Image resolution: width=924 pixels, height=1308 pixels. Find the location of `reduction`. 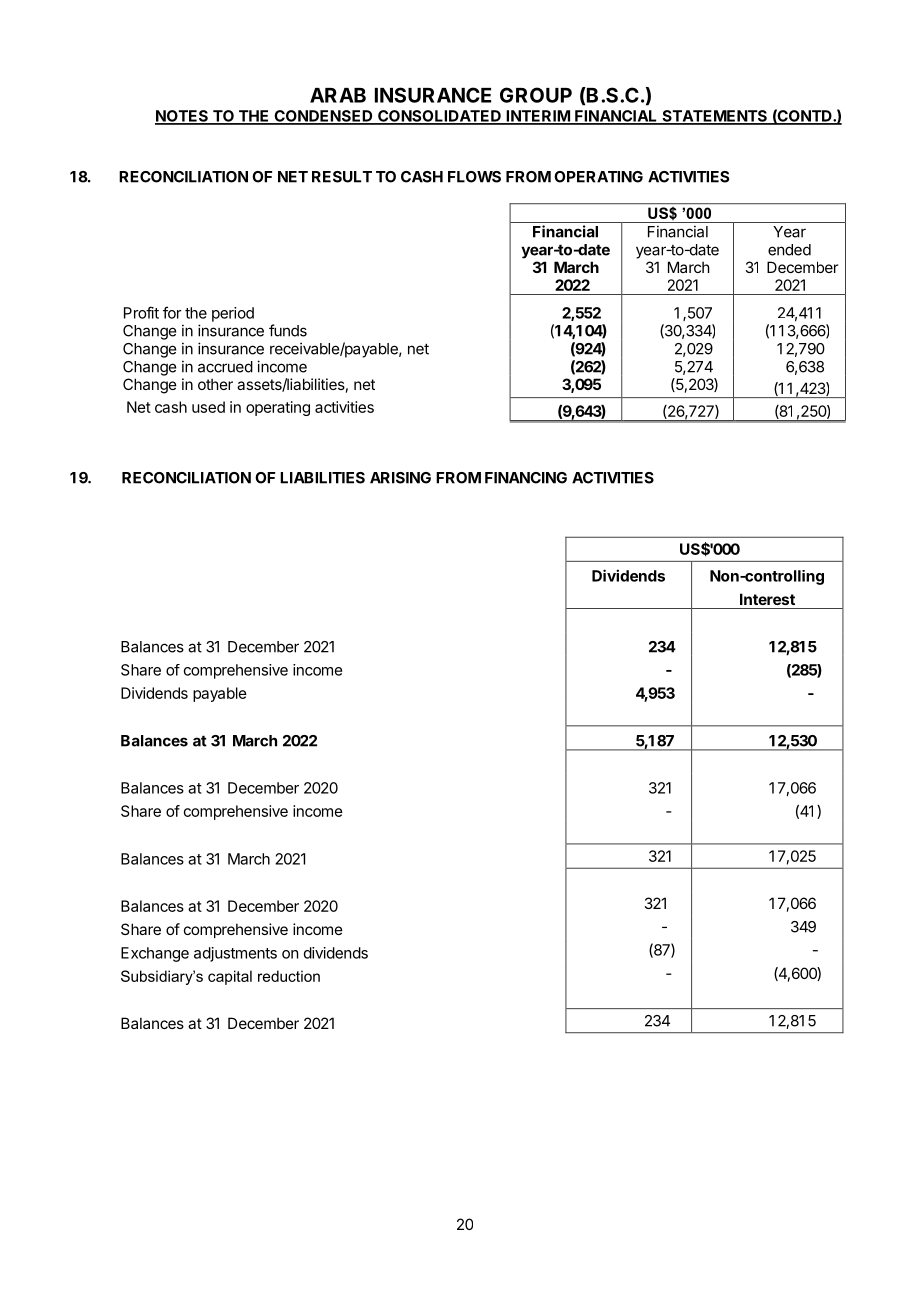

reduction is located at coordinates (289, 976).
